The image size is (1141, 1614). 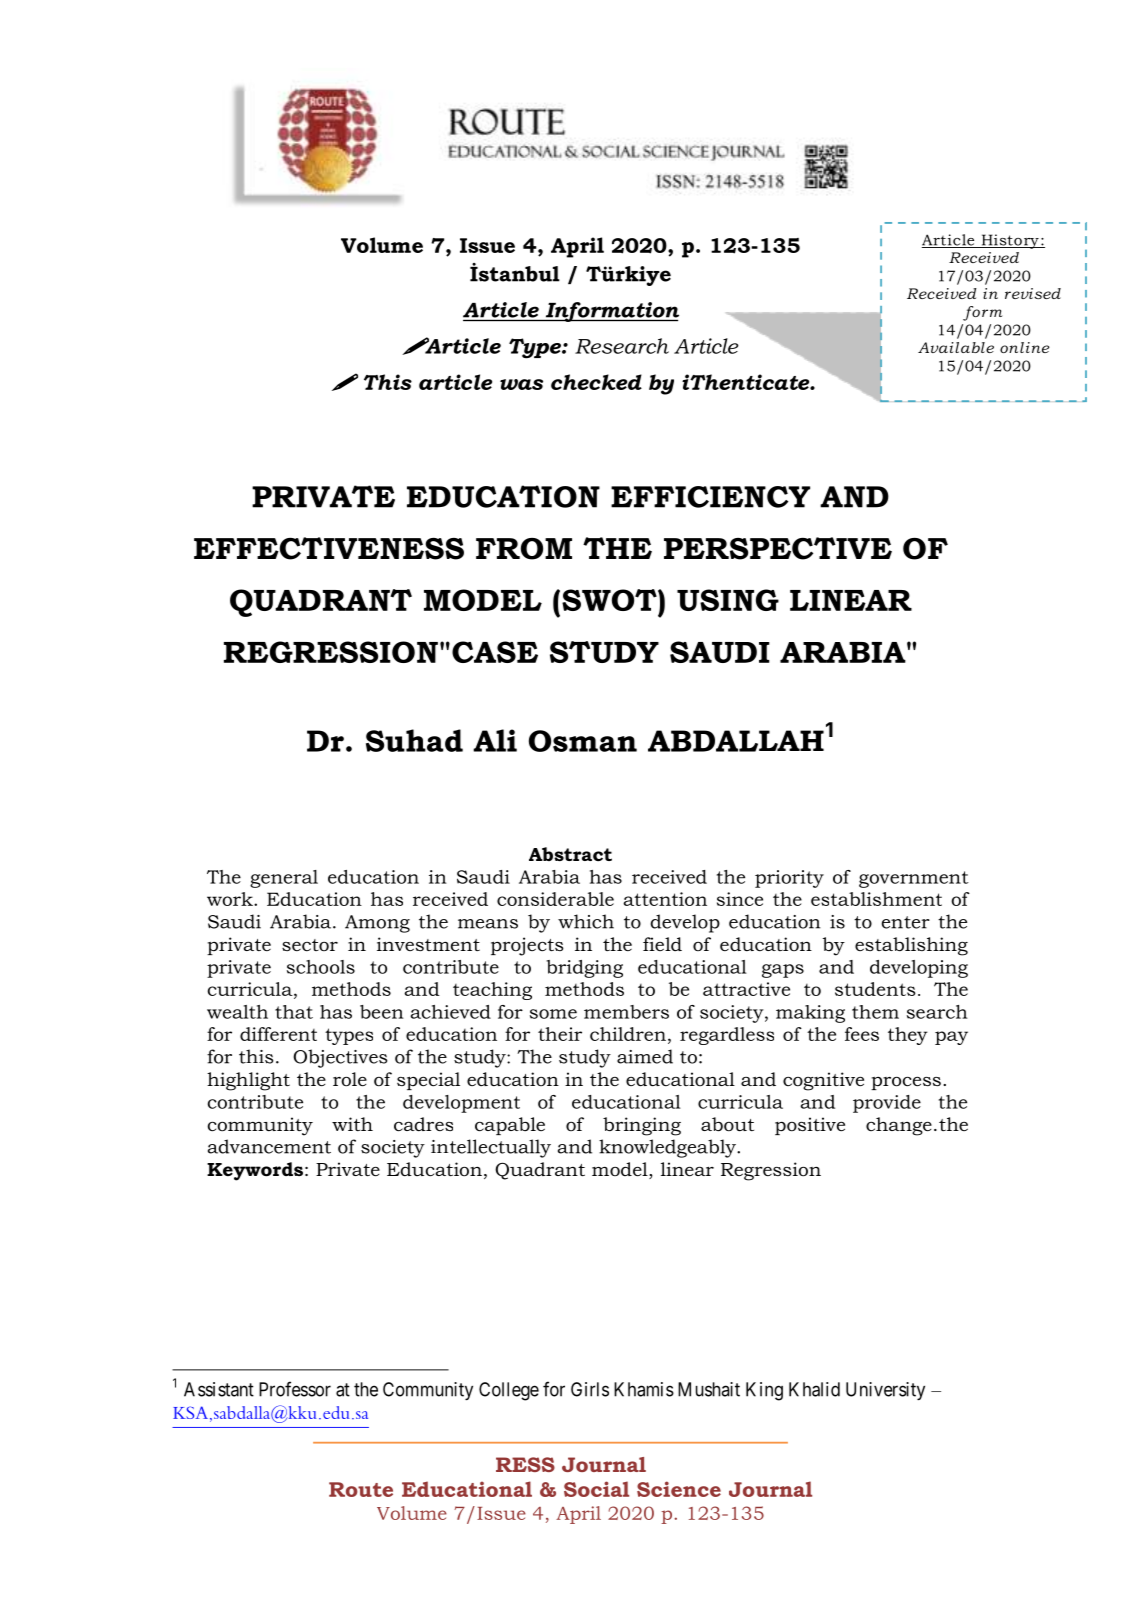 What do you see at coordinates (361, 1489) in the image?
I see `Route` at bounding box center [361, 1489].
